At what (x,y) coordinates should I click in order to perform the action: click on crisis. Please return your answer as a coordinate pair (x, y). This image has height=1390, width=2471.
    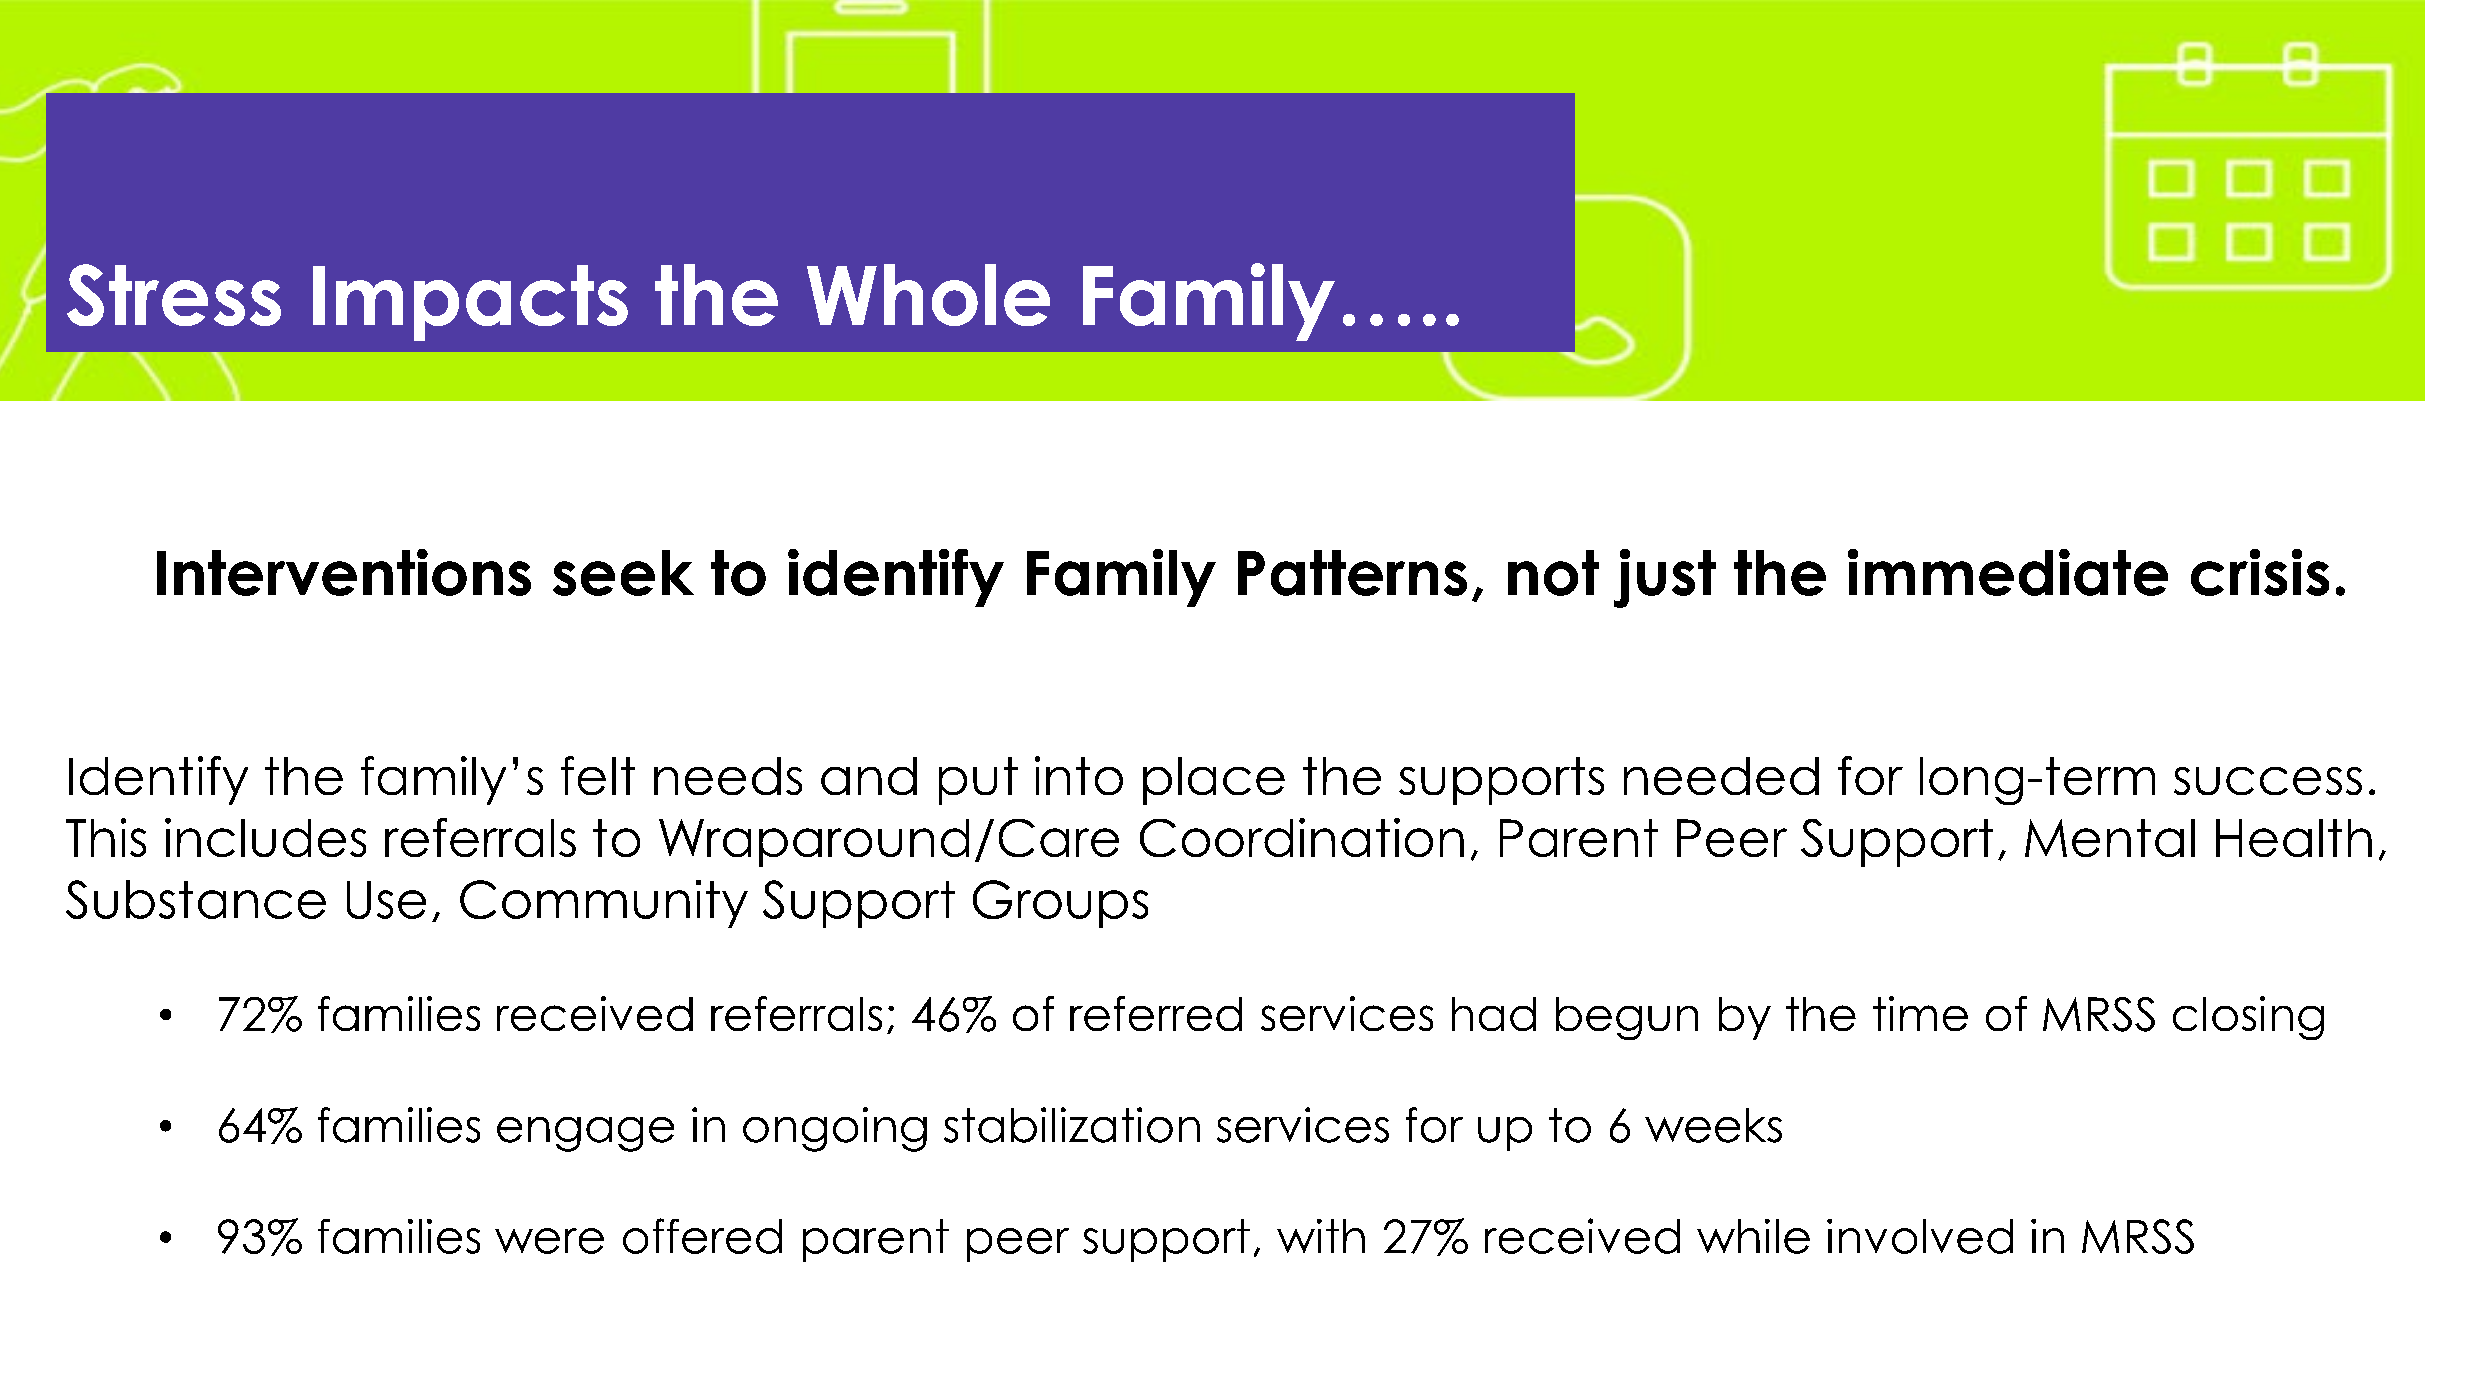
    Looking at the image, I should click on (2260, 572).
